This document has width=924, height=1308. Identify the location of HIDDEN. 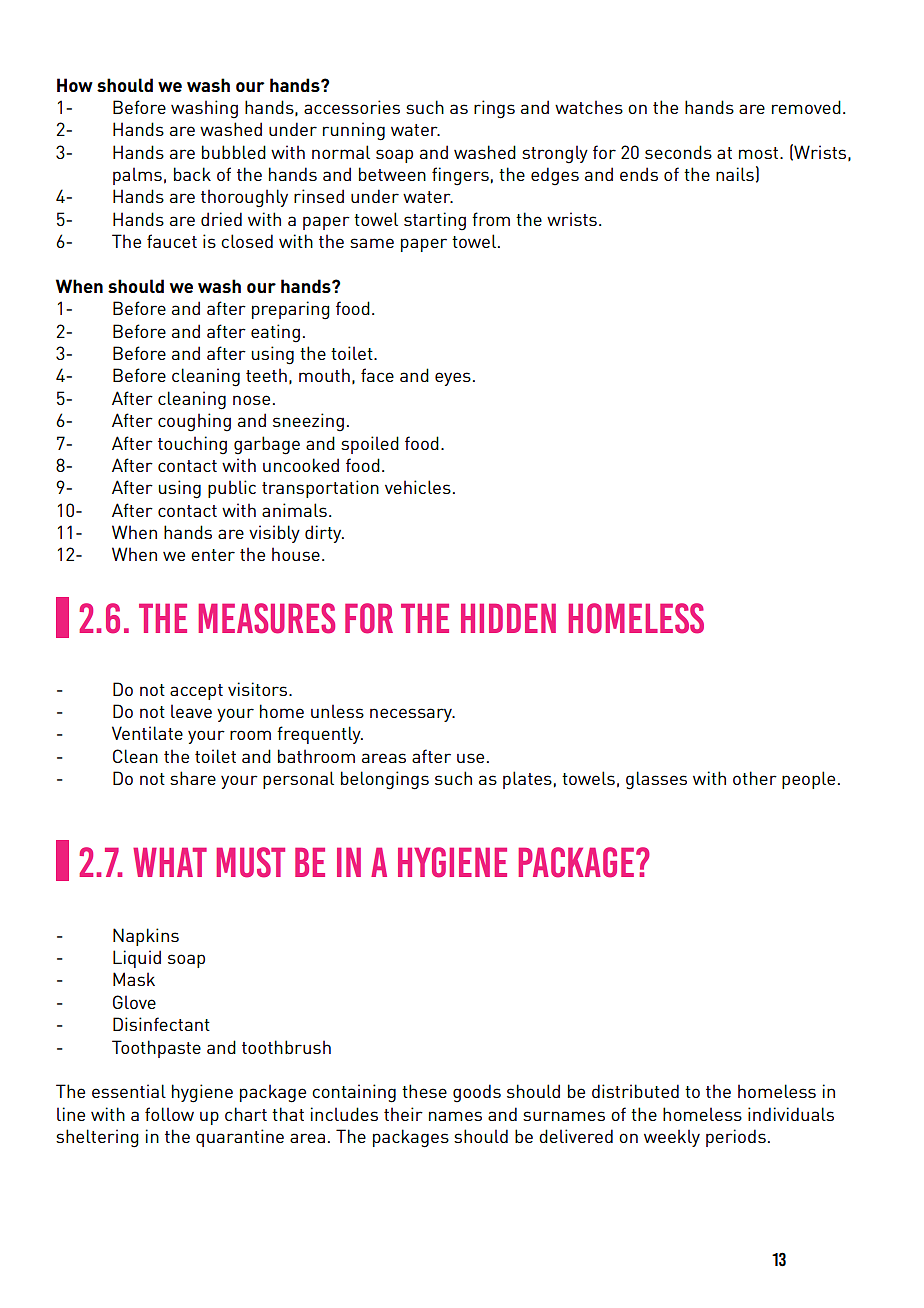
(508, 618).
